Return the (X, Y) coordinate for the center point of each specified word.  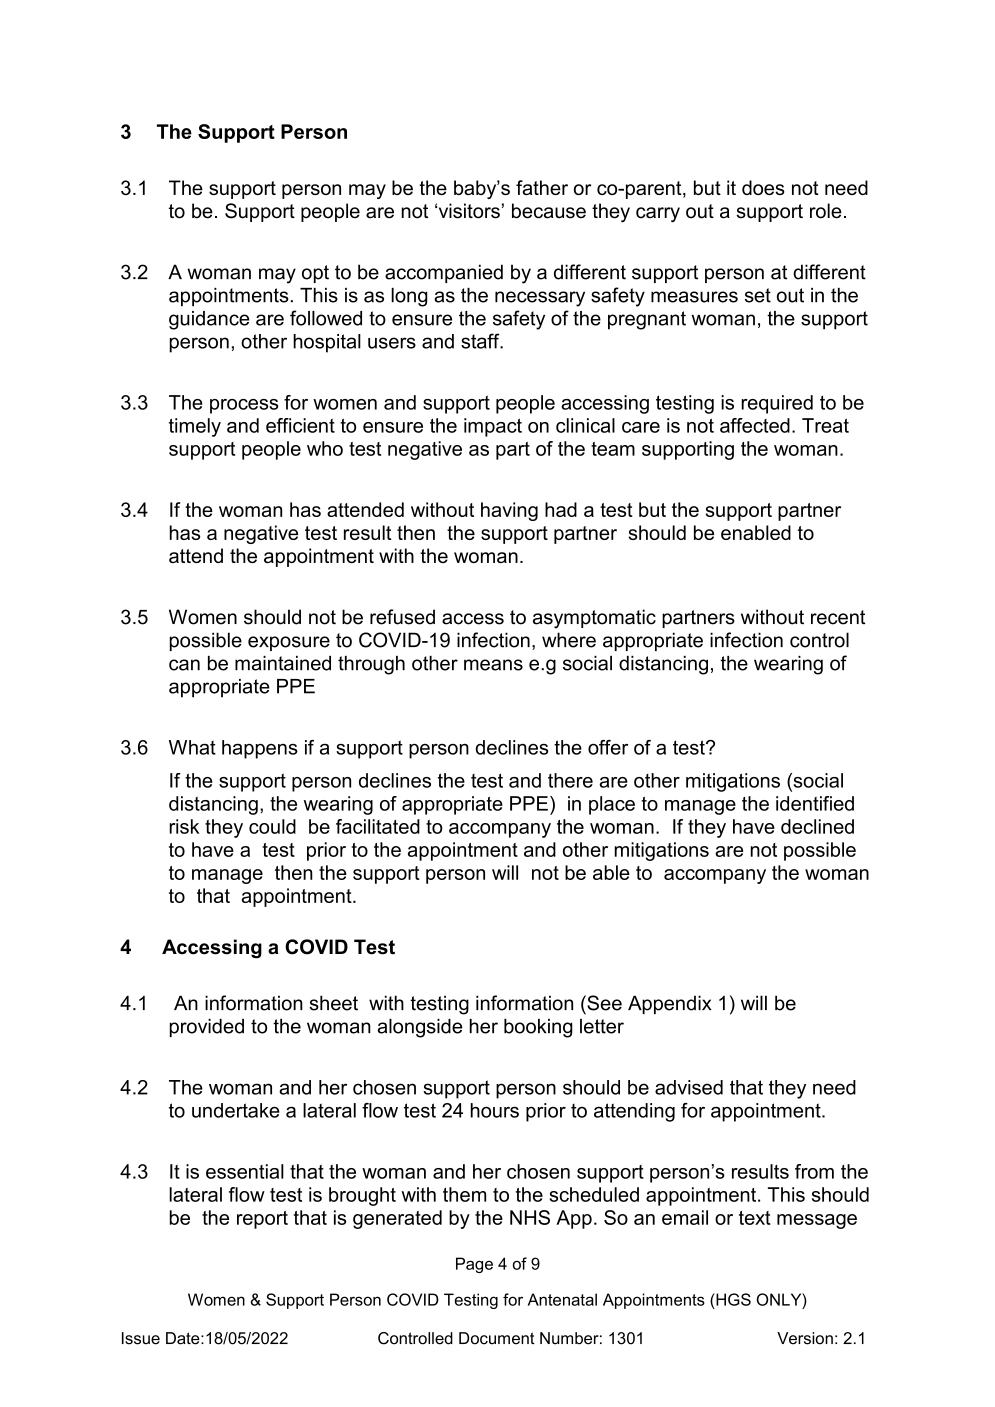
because (549, 211)
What (192, 747)
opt (315, 274)
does (763, 187)
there (570, 780)
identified (815, 803)
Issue (141, 1338)
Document (497, 1338)
